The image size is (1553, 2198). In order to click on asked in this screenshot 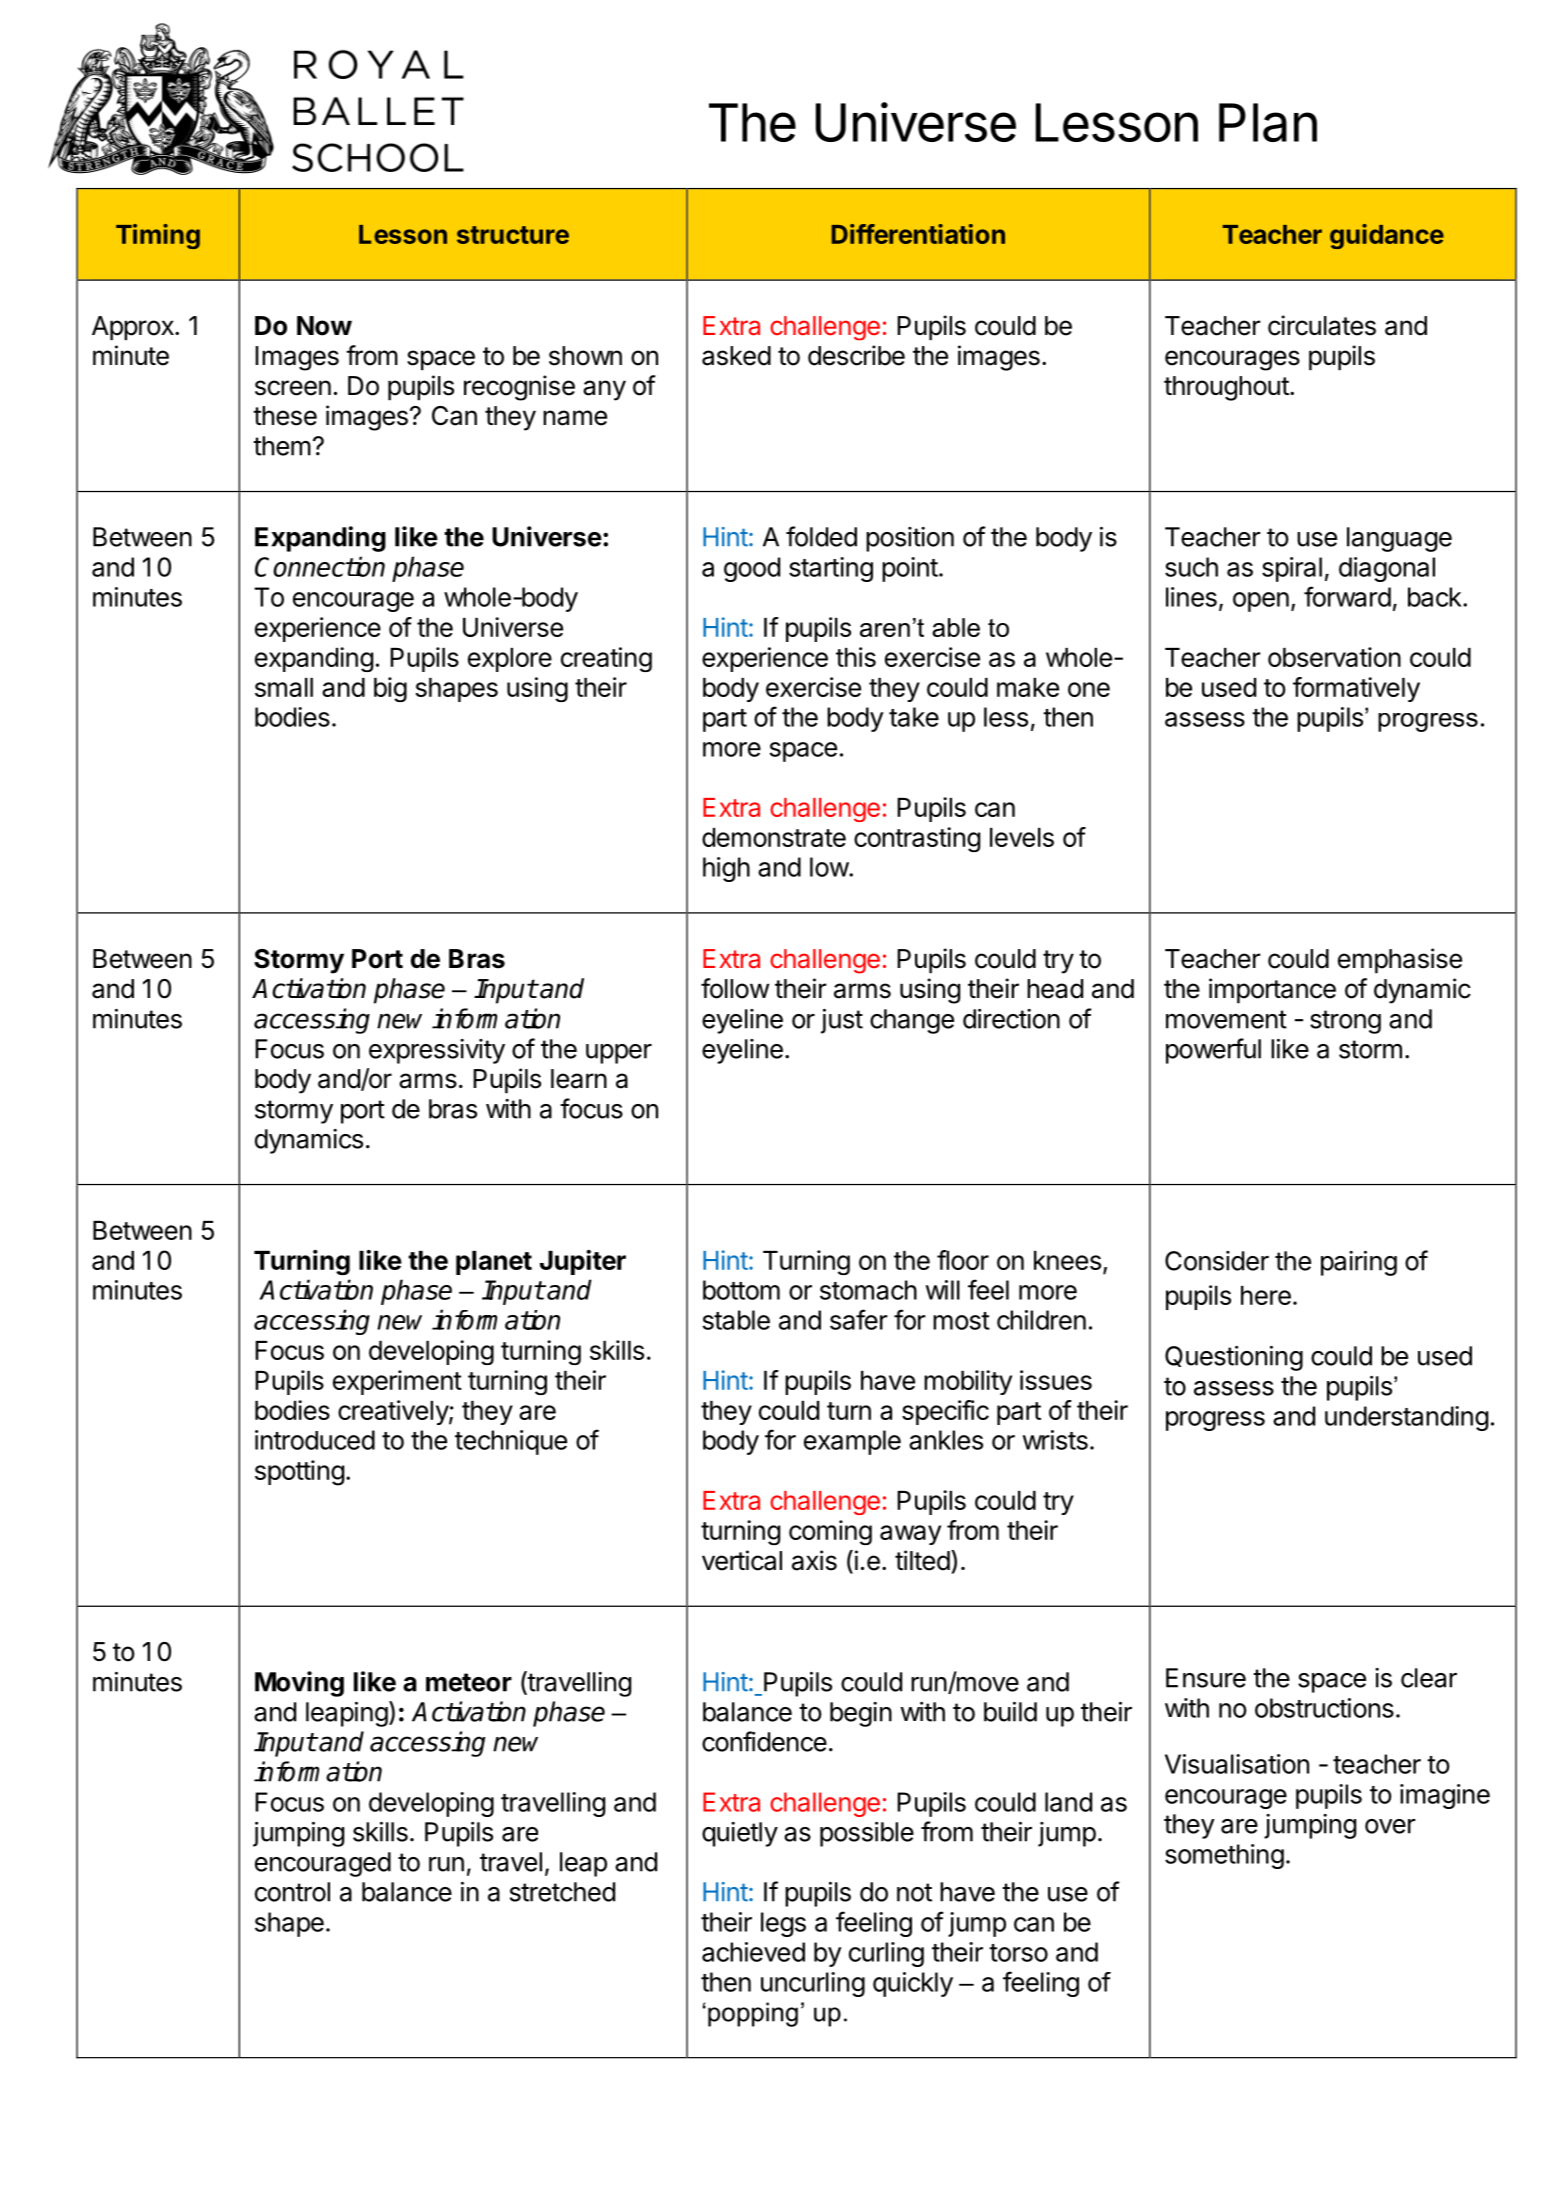, I will do `click(736, 356)`.
